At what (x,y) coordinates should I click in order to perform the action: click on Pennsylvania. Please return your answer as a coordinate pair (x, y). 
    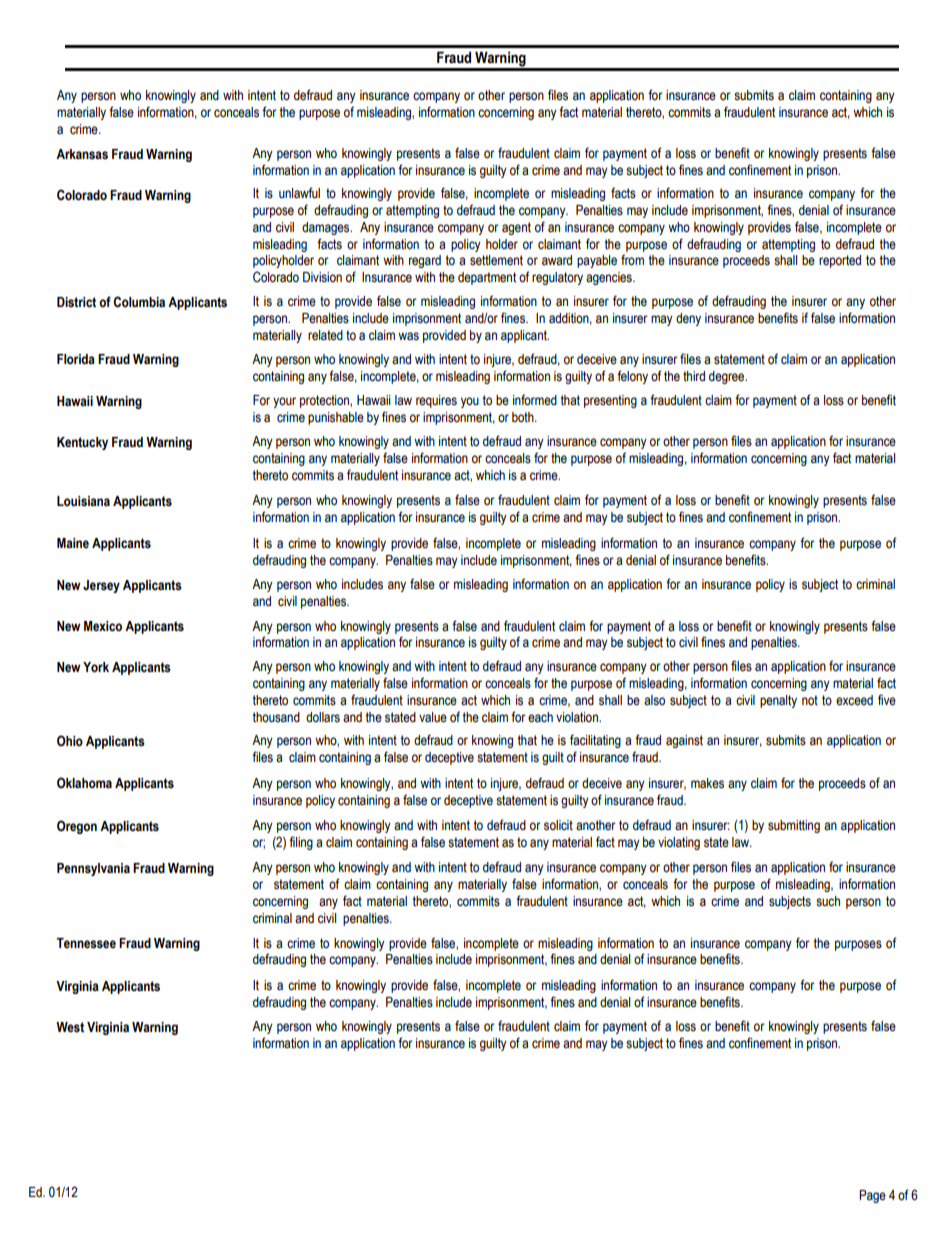
    Looking at the image, I should click on (93, 869).
